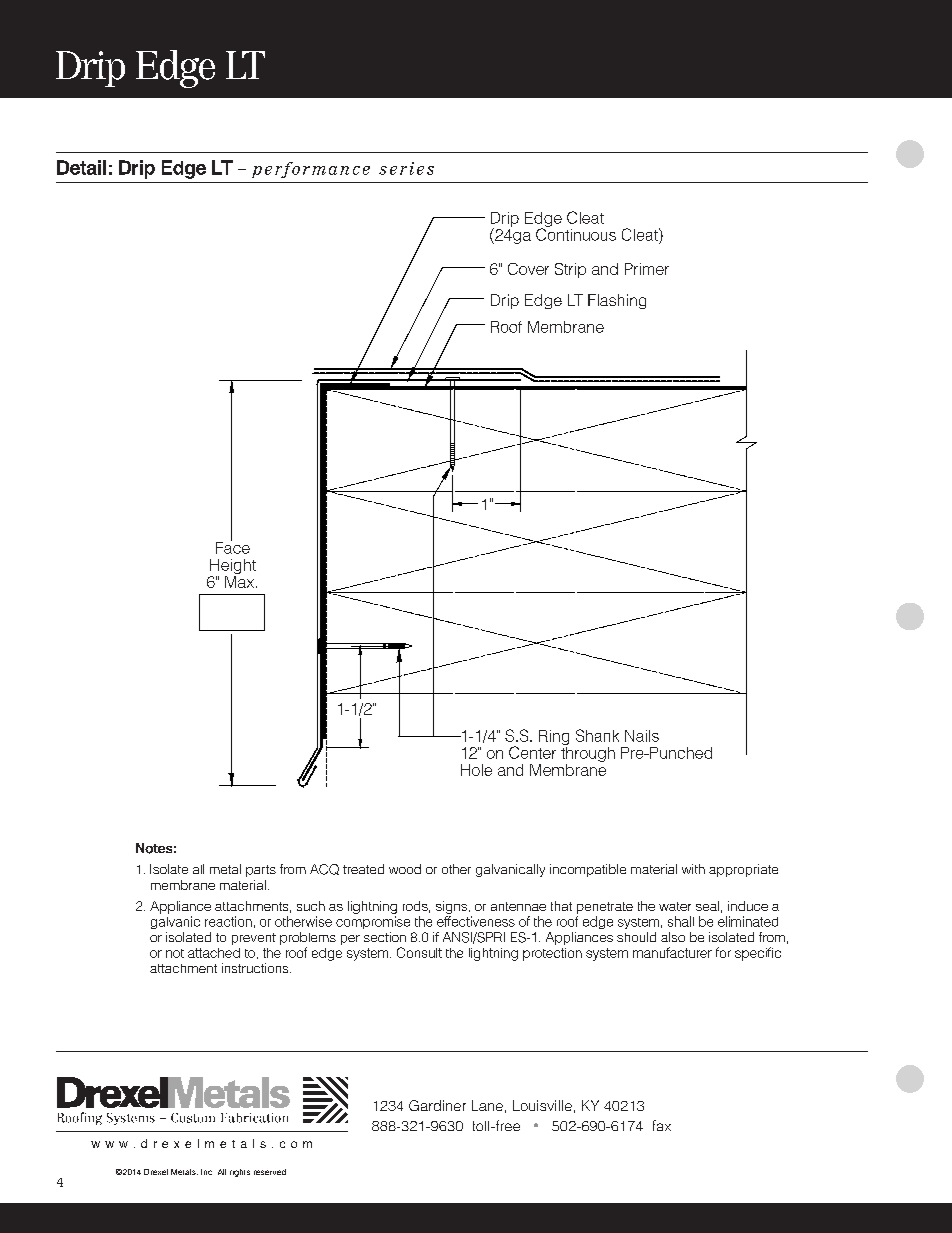 The width and height of the document is (952, 1233). I want to click on fax, so click(662, 1125).
